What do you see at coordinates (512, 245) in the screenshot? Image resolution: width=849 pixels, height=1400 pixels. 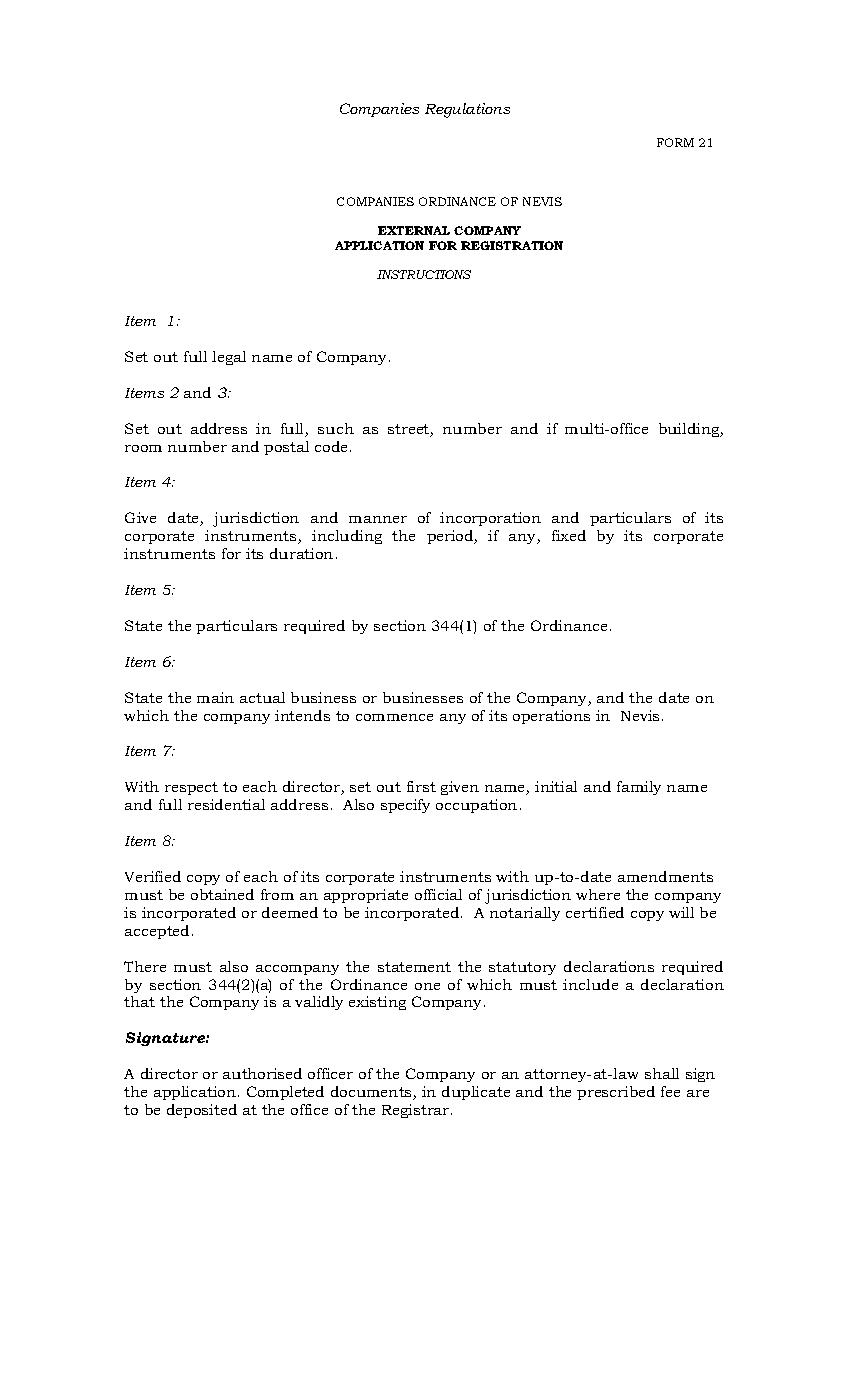 I see `REGISTRATION` at bounding box center [512, 245].
